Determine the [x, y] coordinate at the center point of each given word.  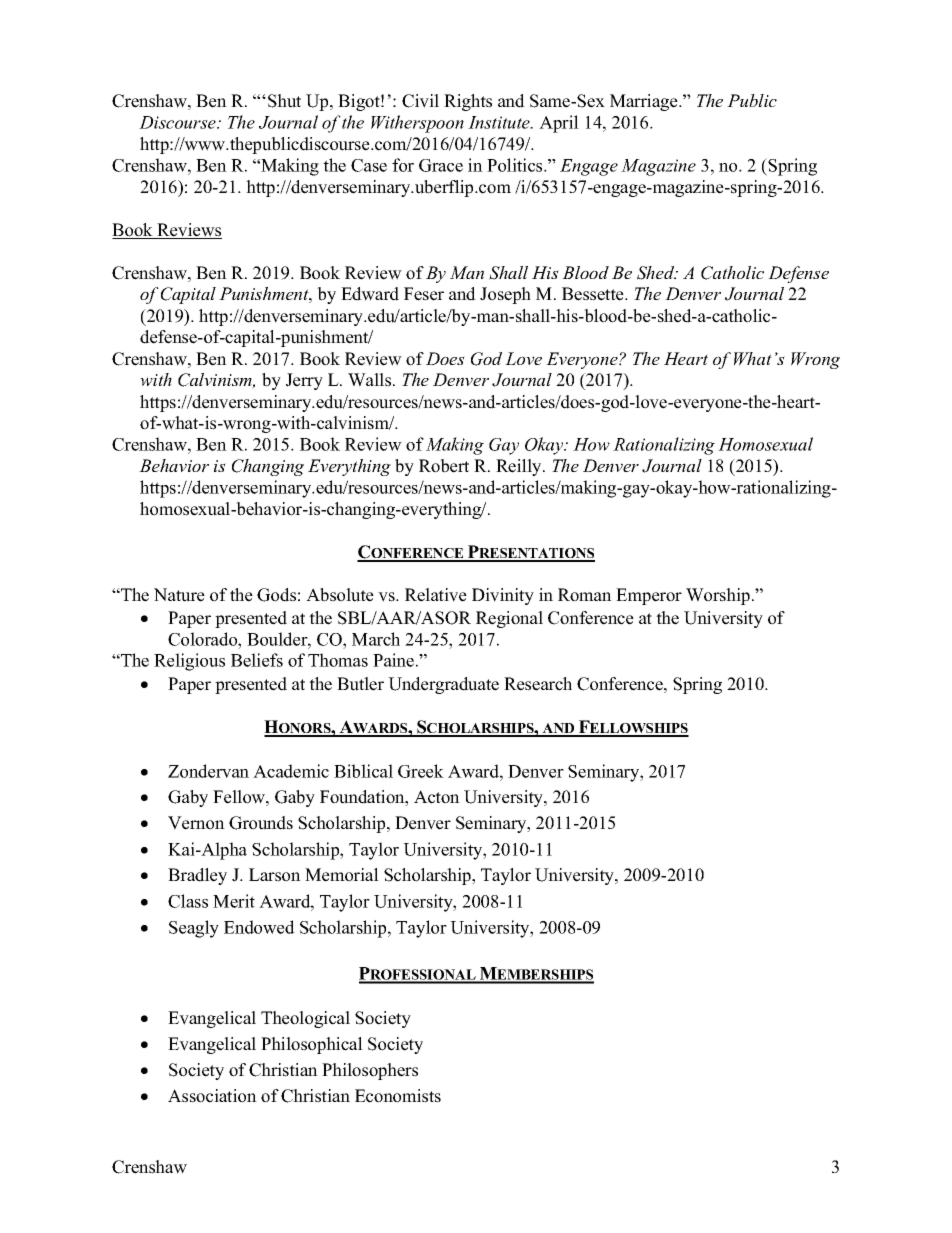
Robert [444, 466]
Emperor [649, 596]
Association [212, 1096]
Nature [179, 595]
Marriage [645, 102]
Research [538, 684]
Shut [284, 101]
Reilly [520, 467]
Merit [234, 901]
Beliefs [257, 660]
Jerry [304, 381]
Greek [421, 771]
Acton [437, 797]
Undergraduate [443, 685]
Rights [468, 102]
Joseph [505, 295]
